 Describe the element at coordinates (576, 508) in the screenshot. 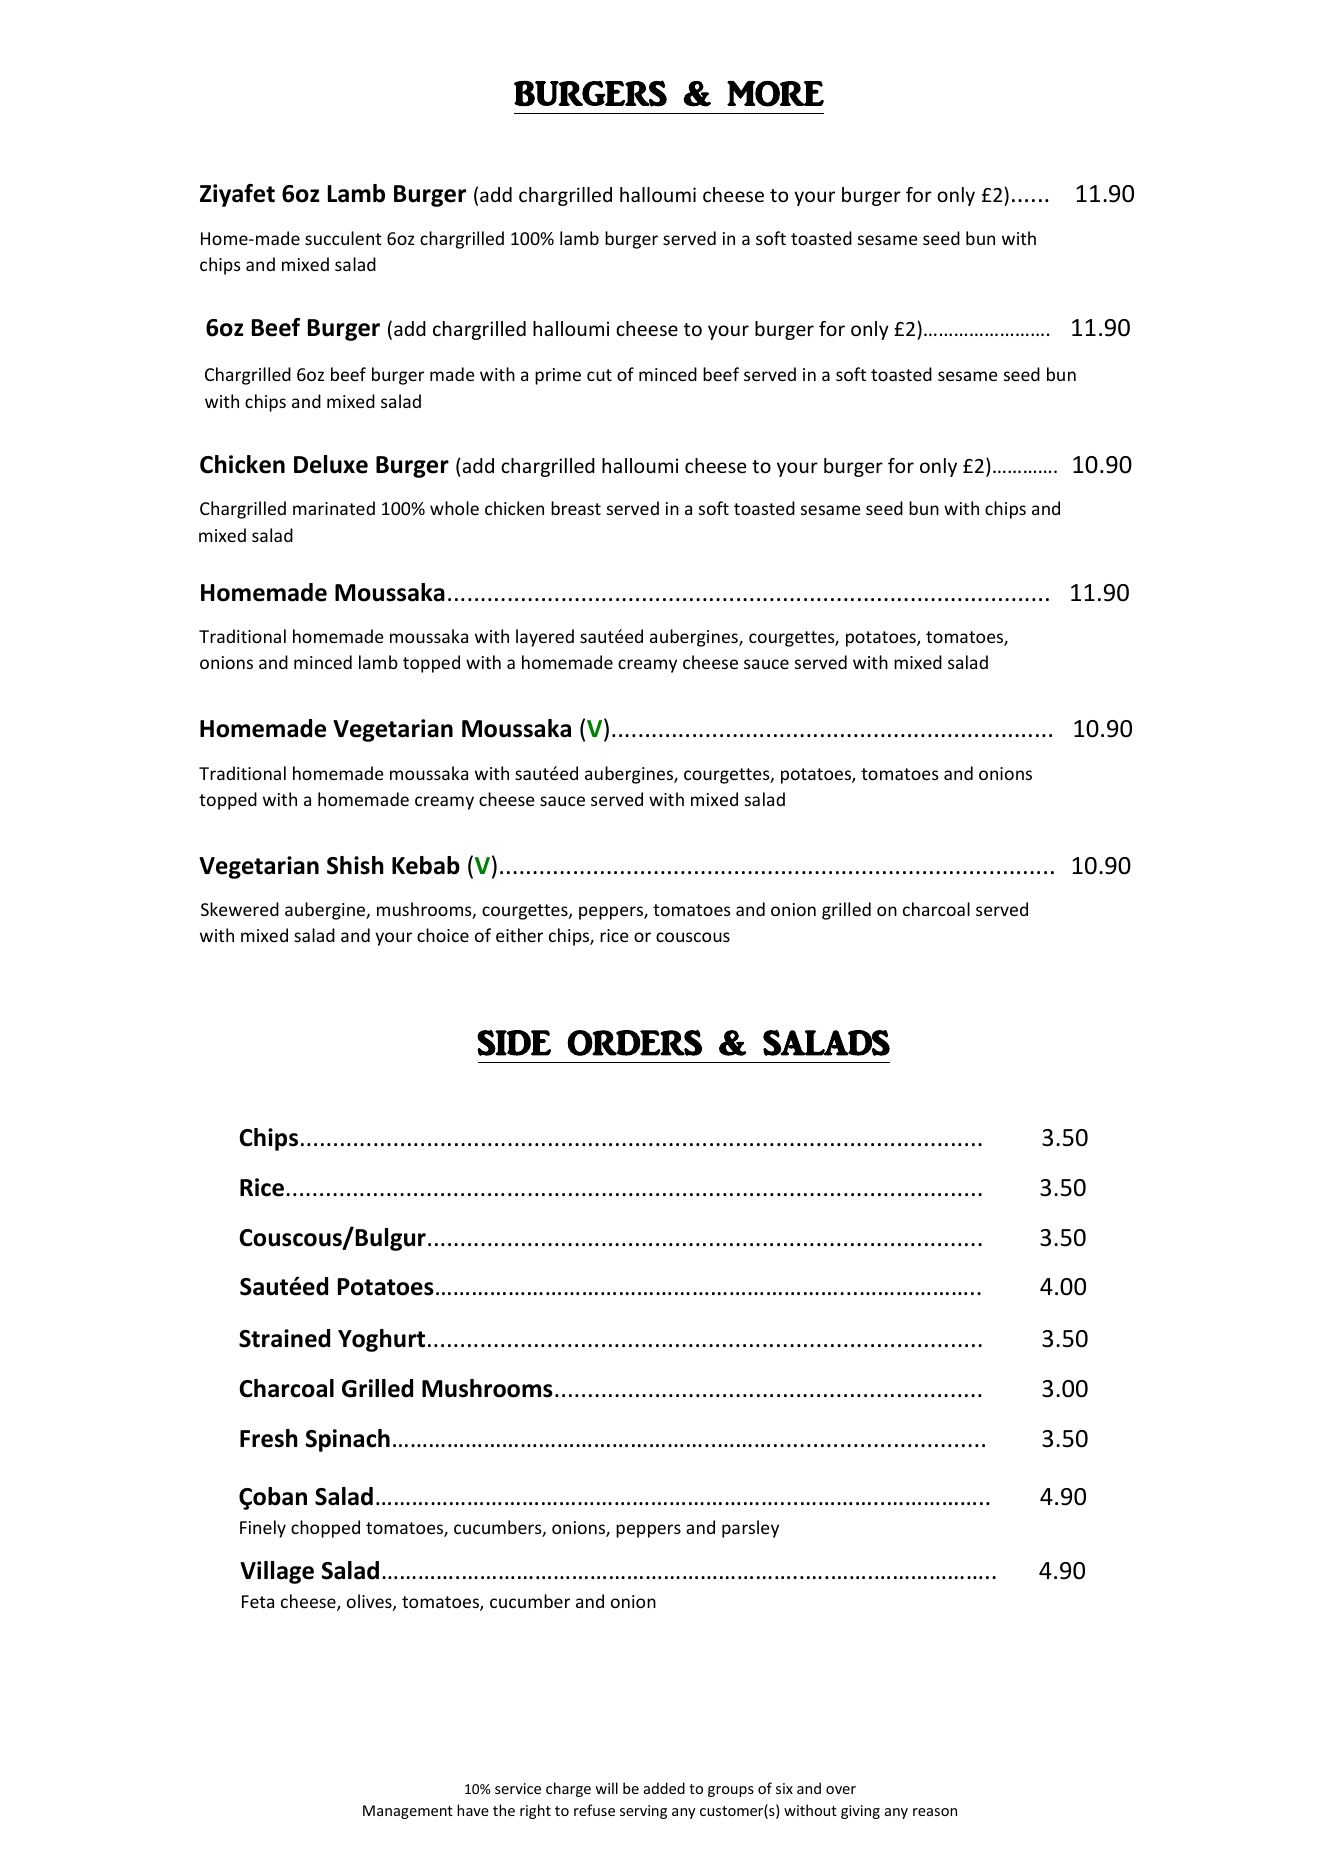

I see `breast` at that location.
